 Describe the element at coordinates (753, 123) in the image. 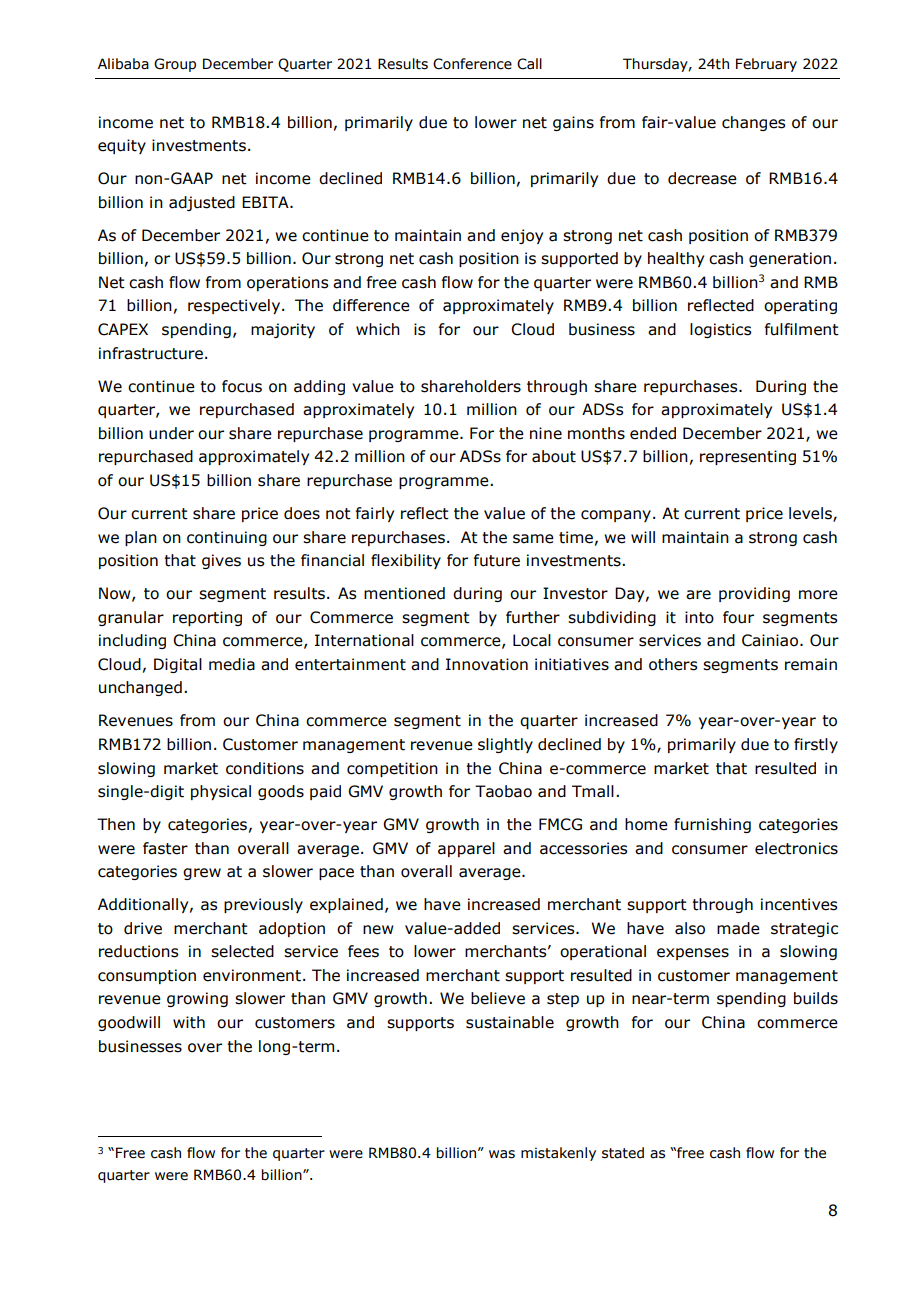

I see `changes` at that location.
